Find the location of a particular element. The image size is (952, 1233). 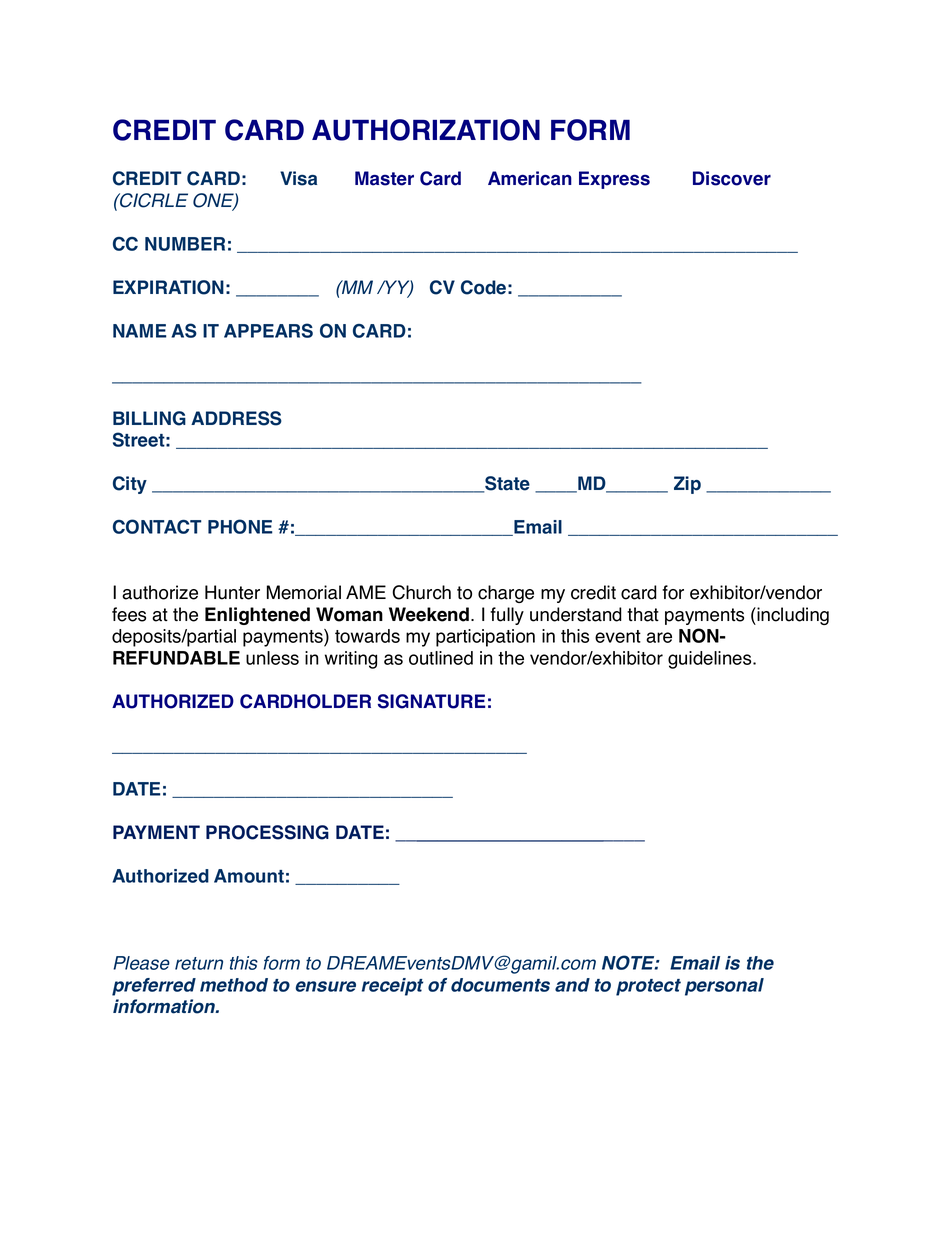

AUTHORIZATION is located at coordinates (426, 130).
